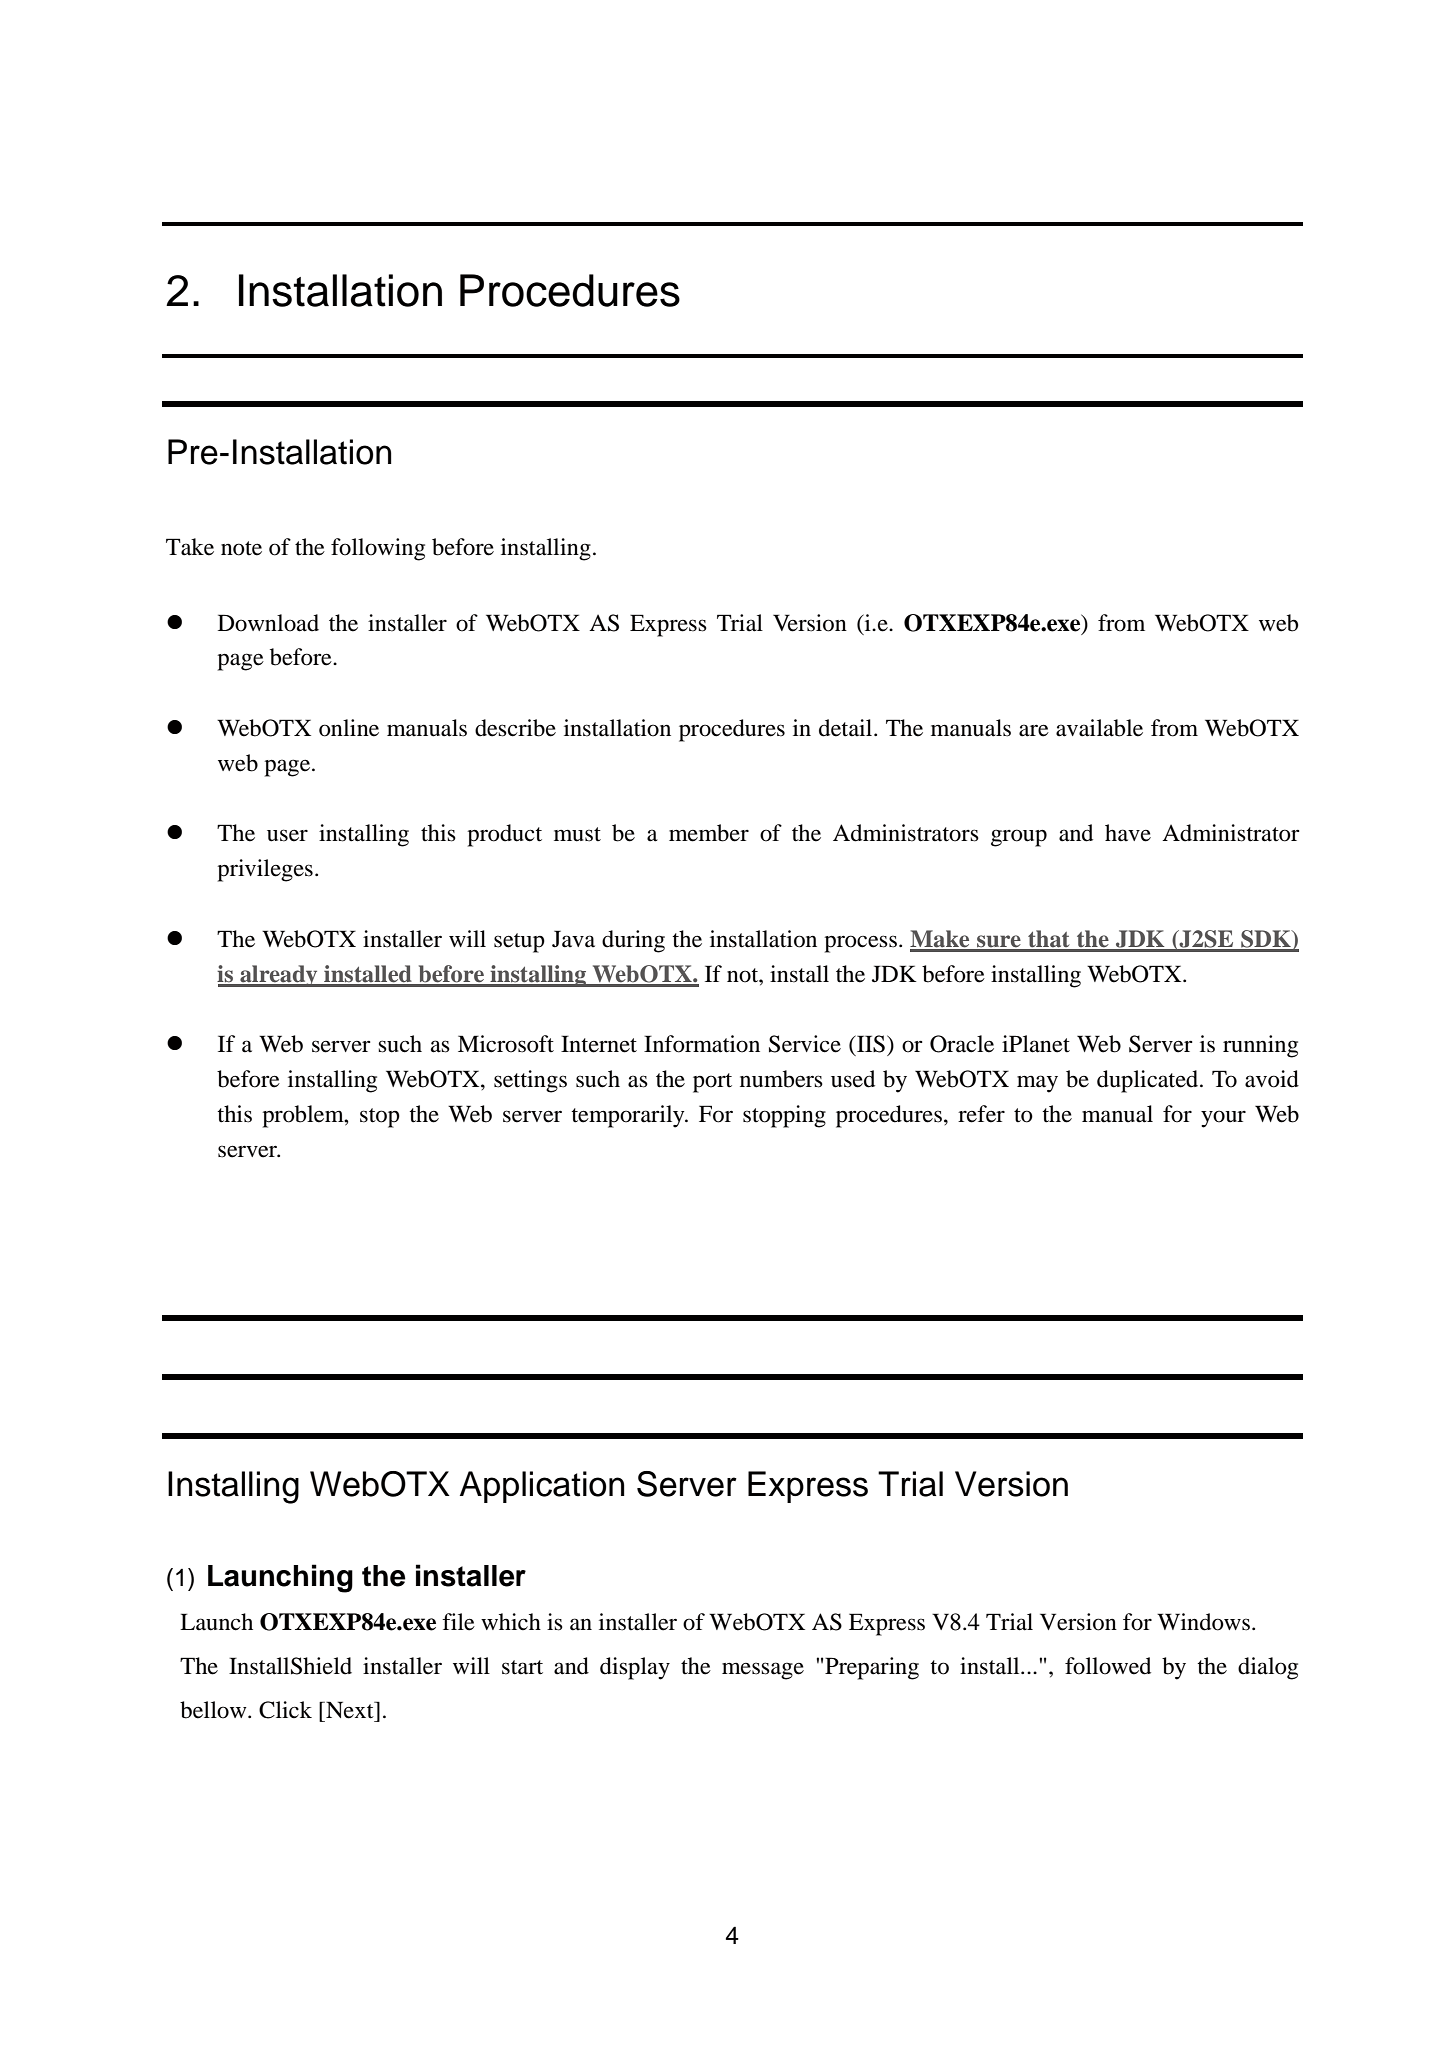 This document has width=1451, height=2053. I want to click on detail, so click(847, 728).
